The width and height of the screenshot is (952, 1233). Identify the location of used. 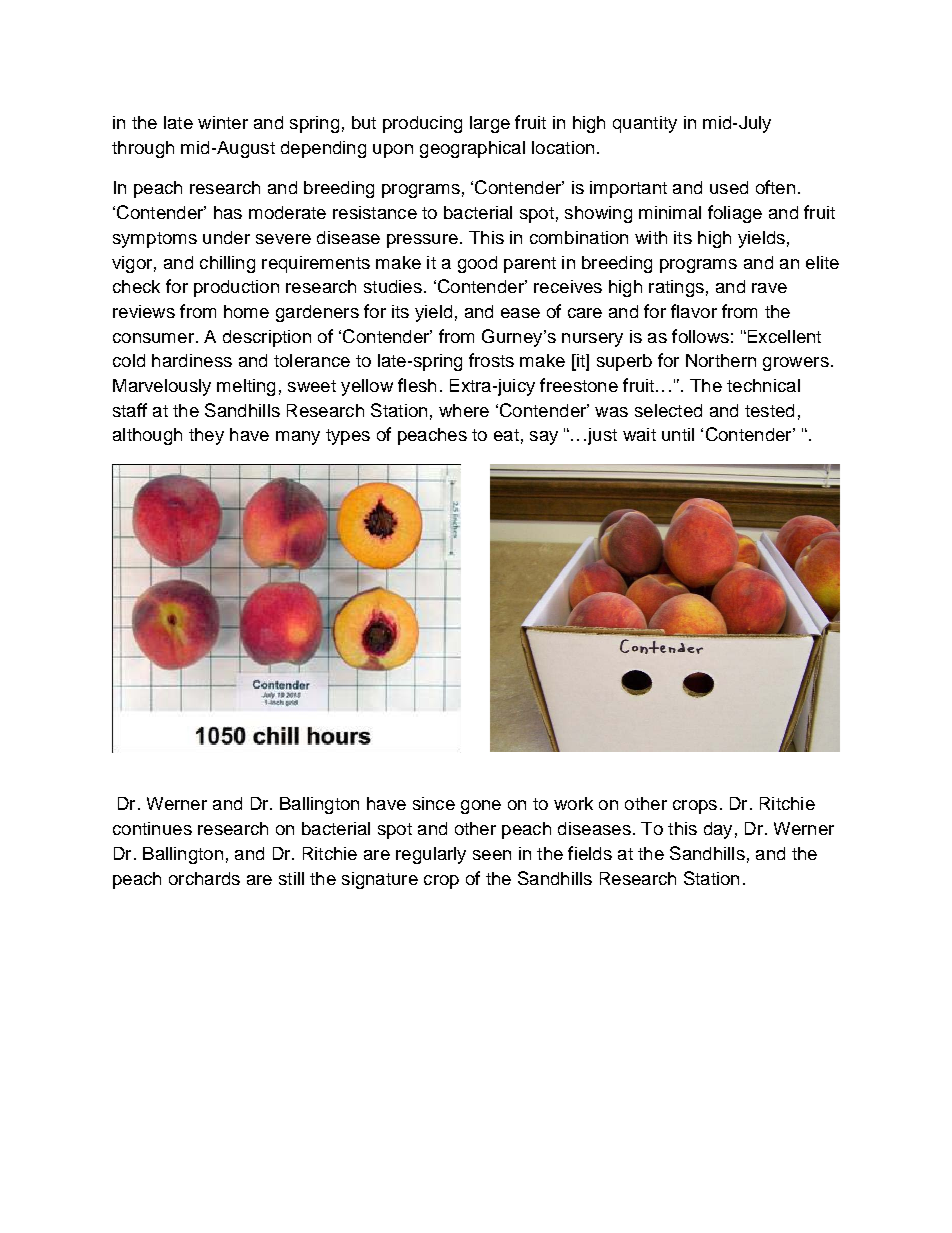
(729, 187).
